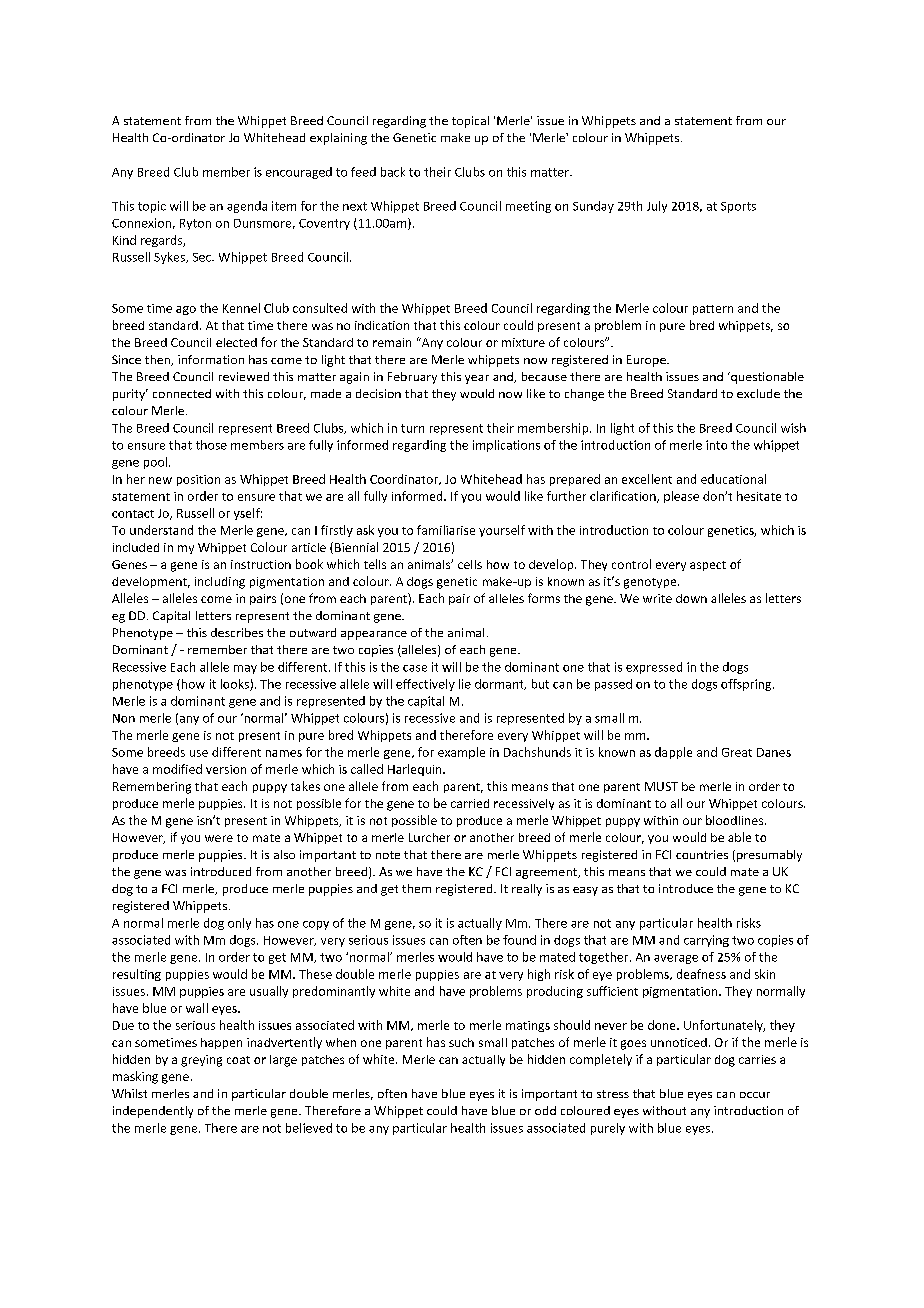  Describe the element at coordinates (201, 1061) in the document. I see `greying` at that location.
